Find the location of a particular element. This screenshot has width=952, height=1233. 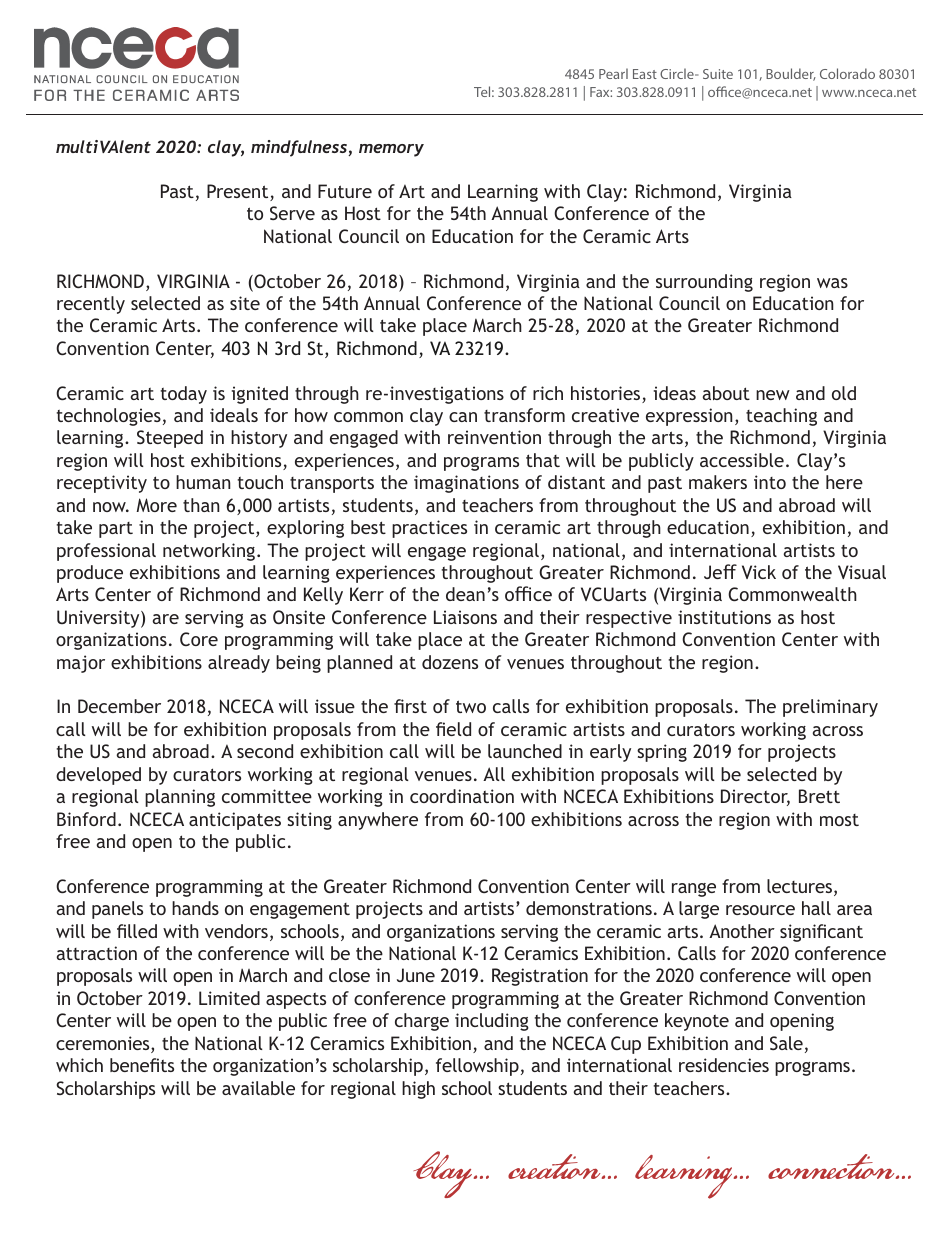

available is located at coordinates (258, 1088).
